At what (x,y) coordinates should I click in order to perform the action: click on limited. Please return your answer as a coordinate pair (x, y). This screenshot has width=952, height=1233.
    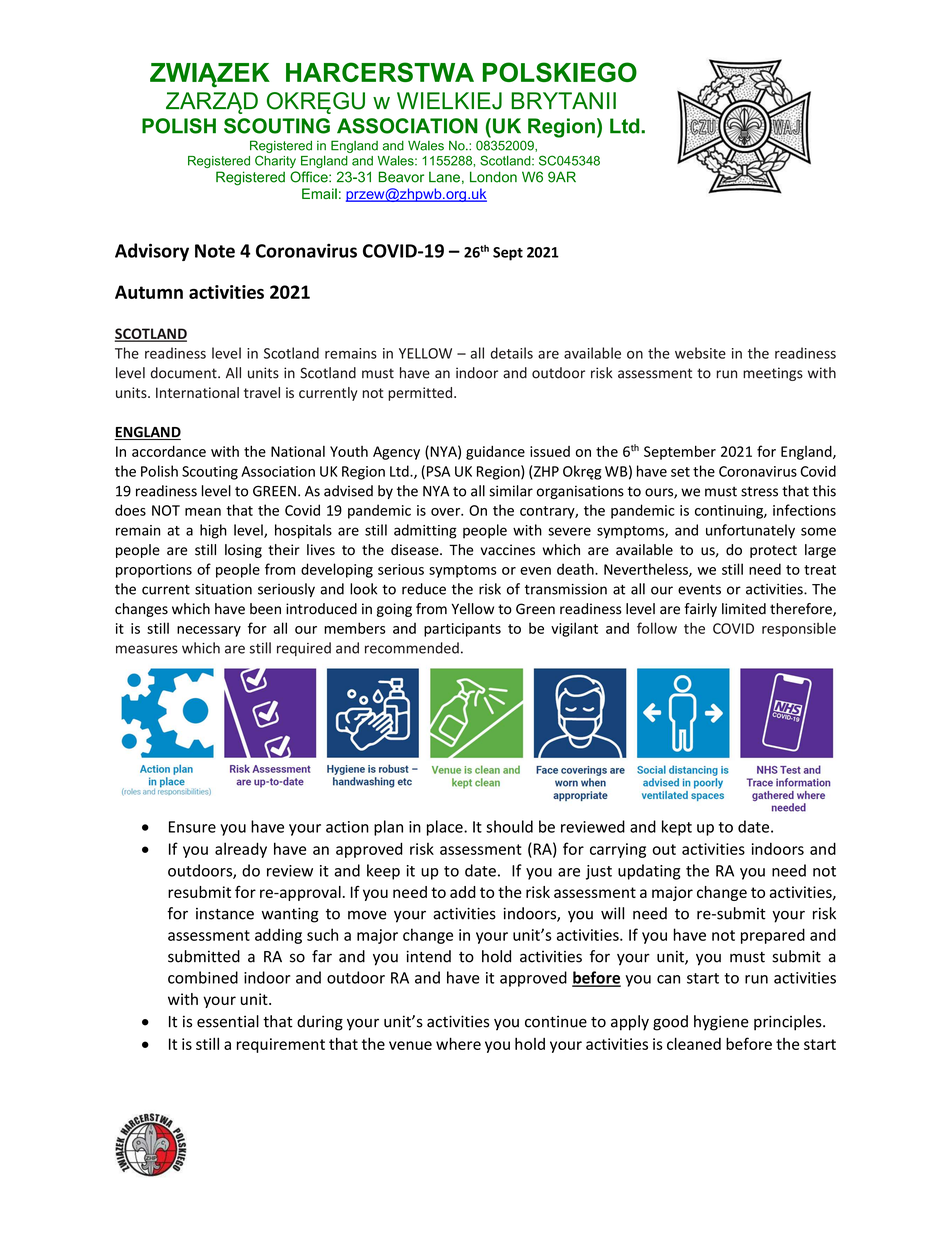
    Looking at the image, I should click on (744, 609).
